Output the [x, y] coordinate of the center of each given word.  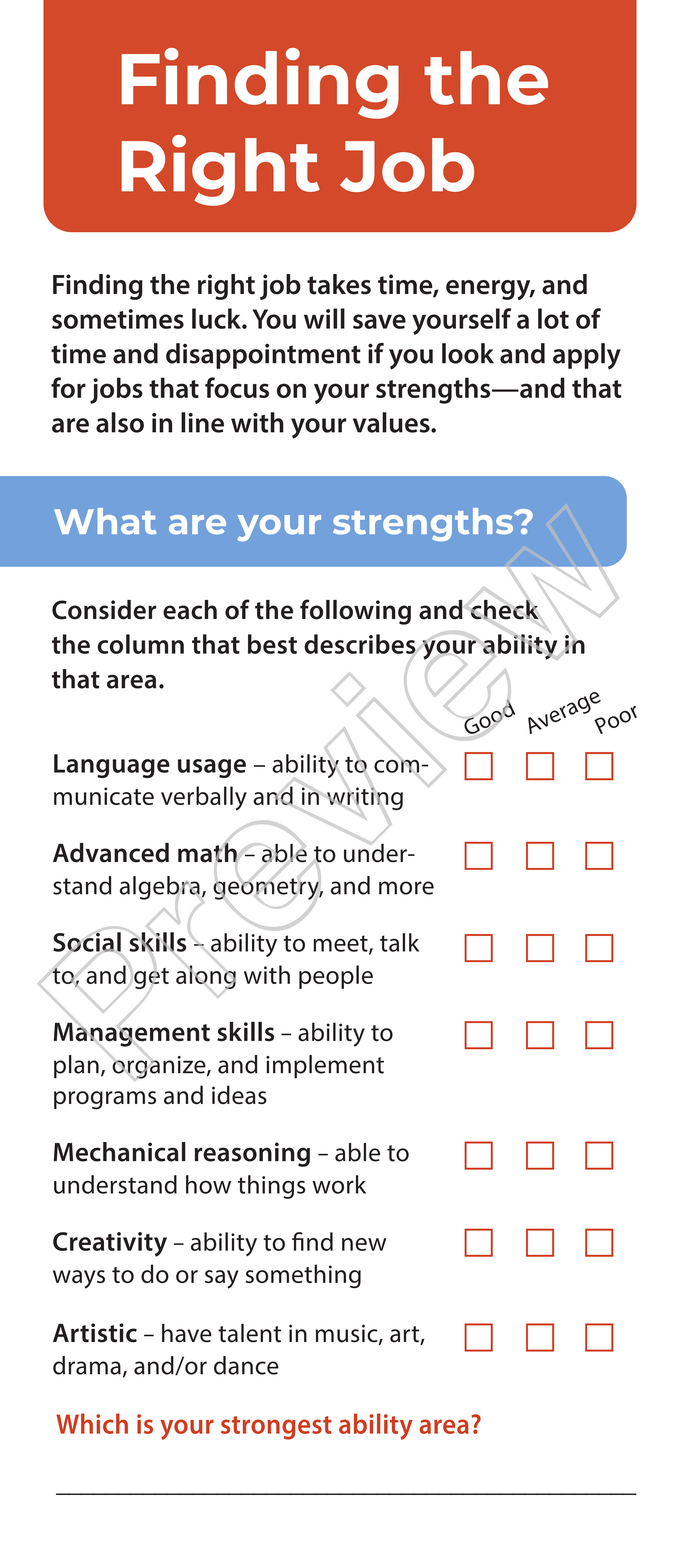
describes [361, 645]
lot [553, 318]
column [140, 644]
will [324, 318]
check [505, 609]
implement [325, 1067]
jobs [116, 390]
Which [92, 1423]
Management [132, 1034]
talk [399, 942]
